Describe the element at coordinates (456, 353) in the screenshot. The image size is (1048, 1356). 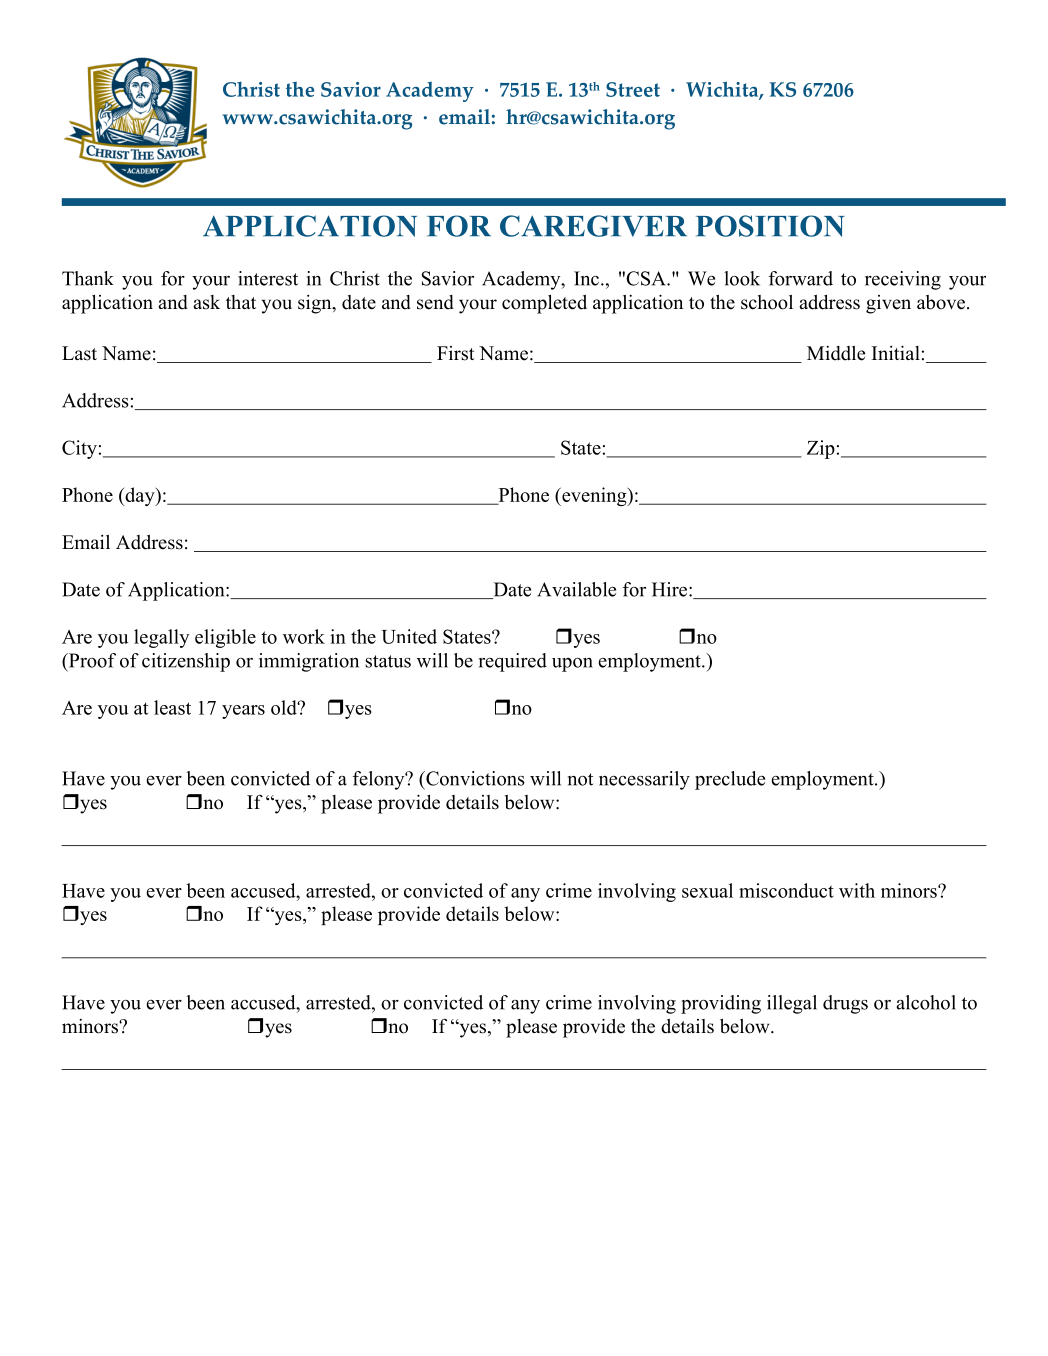
I see `First` at that location.
